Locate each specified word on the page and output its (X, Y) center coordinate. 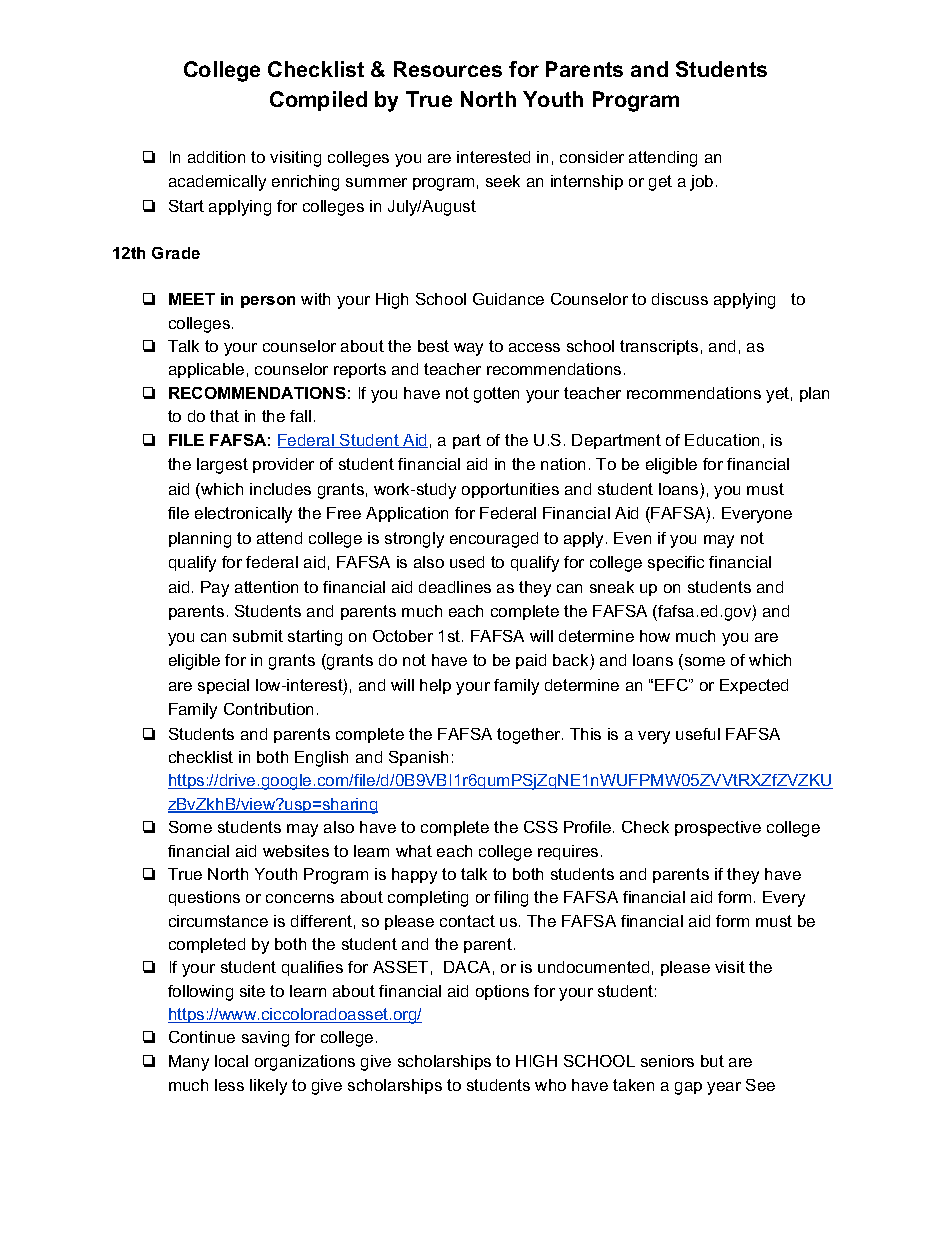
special (223, 686)
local (231, 1061)
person (268, 302)
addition (216, 157)
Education (722, 440)
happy (414, 876)
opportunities (510, 490)
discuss (680, 299)
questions (204, 898)
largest (222, 466)
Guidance (508, 299)
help (435, 686)
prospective (718, 828)
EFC (672, 685)
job (701, 183)
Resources (448, 69)
